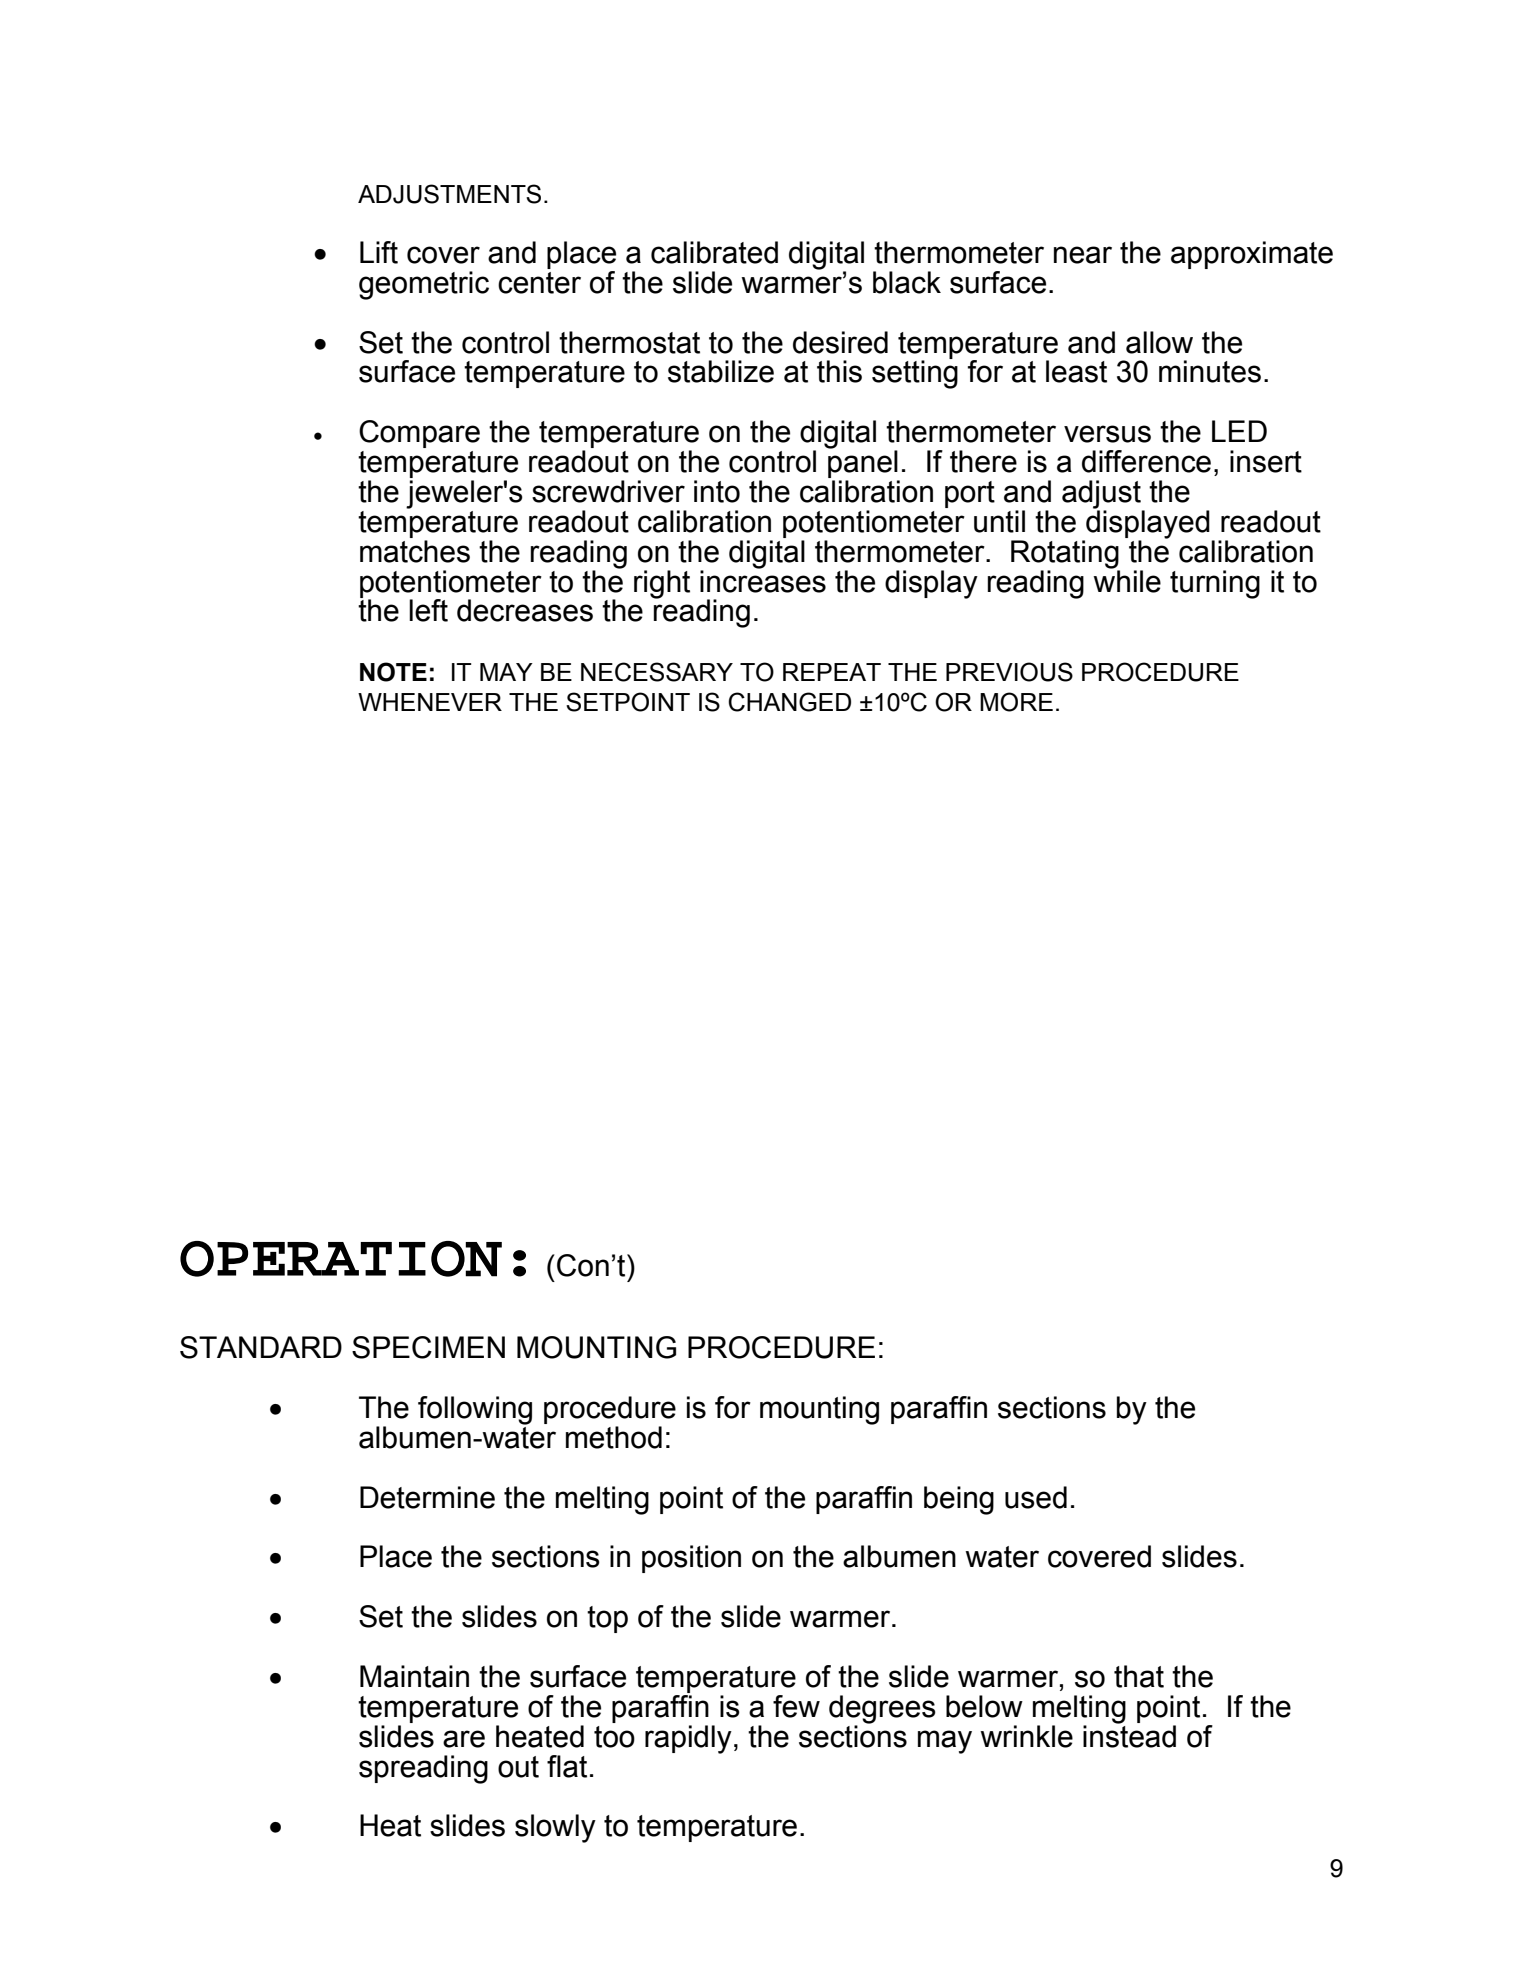 This screenshot has height=1972, width=1523. What do you see at coordinates (427, 1497) in the screenshot?
I see `Determine` at bounding box center [427, 1497].
